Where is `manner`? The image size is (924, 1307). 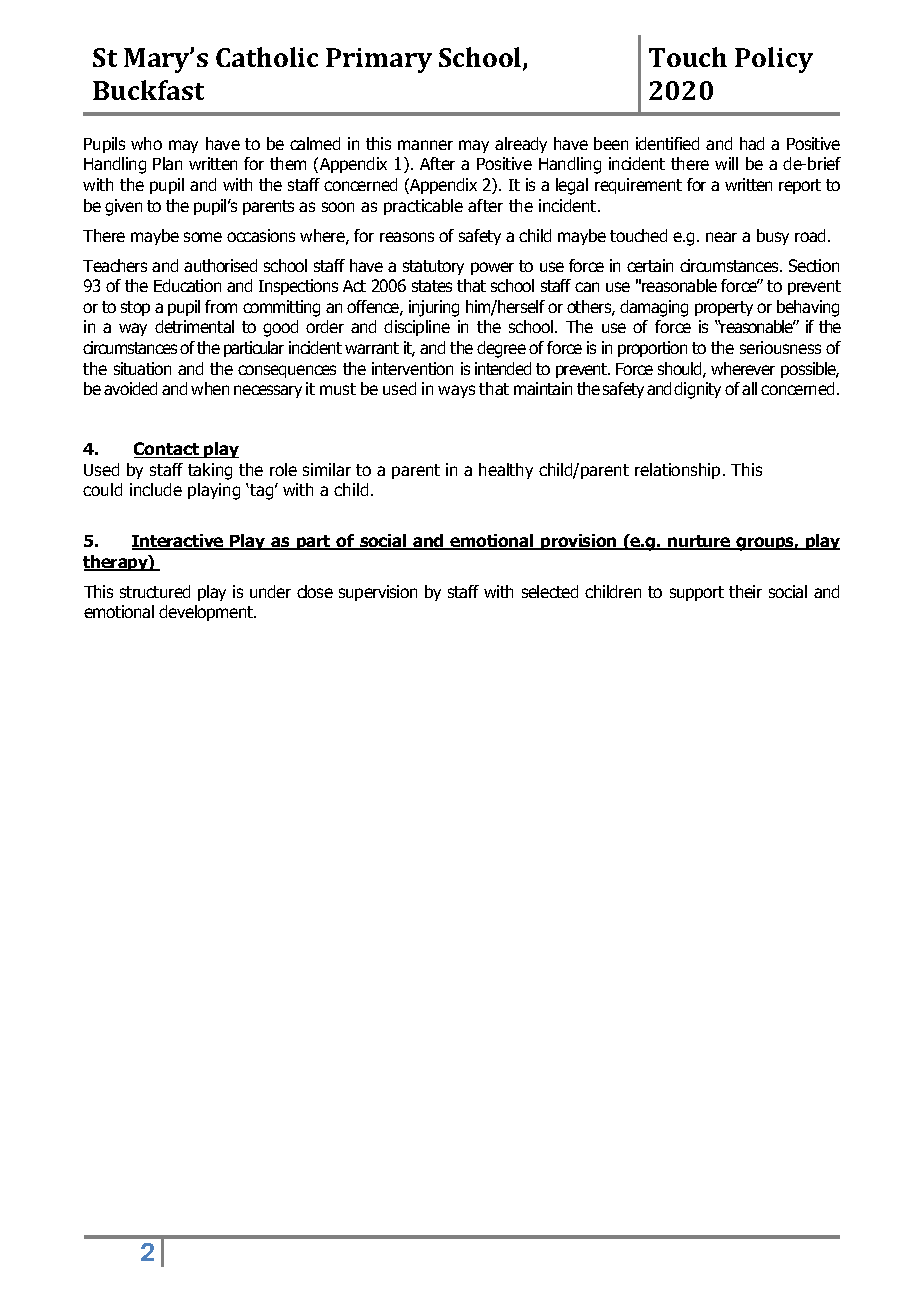
manner is located at coordinates (425, 145).
